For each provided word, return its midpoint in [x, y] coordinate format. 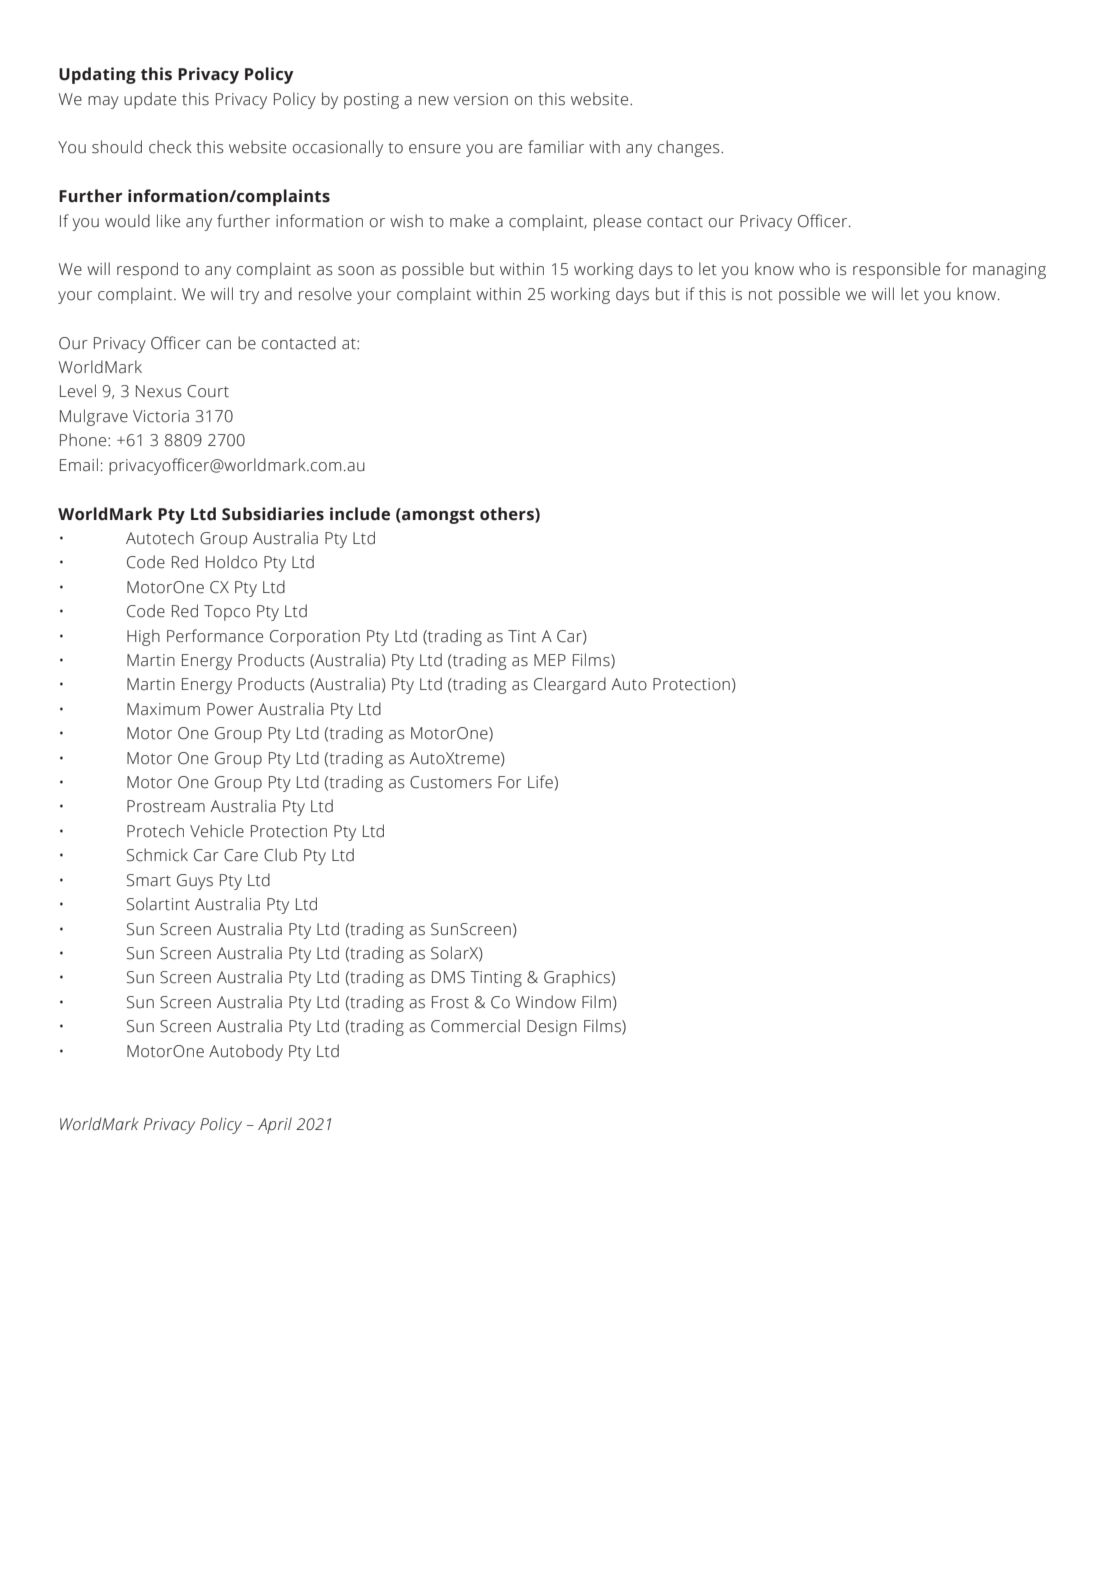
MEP [550, 660]
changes [690, 148]
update [150, 100]
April [275, 1125]
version [481, 99]
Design [552, 1028]
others [508, 514]
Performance [215, 636]
